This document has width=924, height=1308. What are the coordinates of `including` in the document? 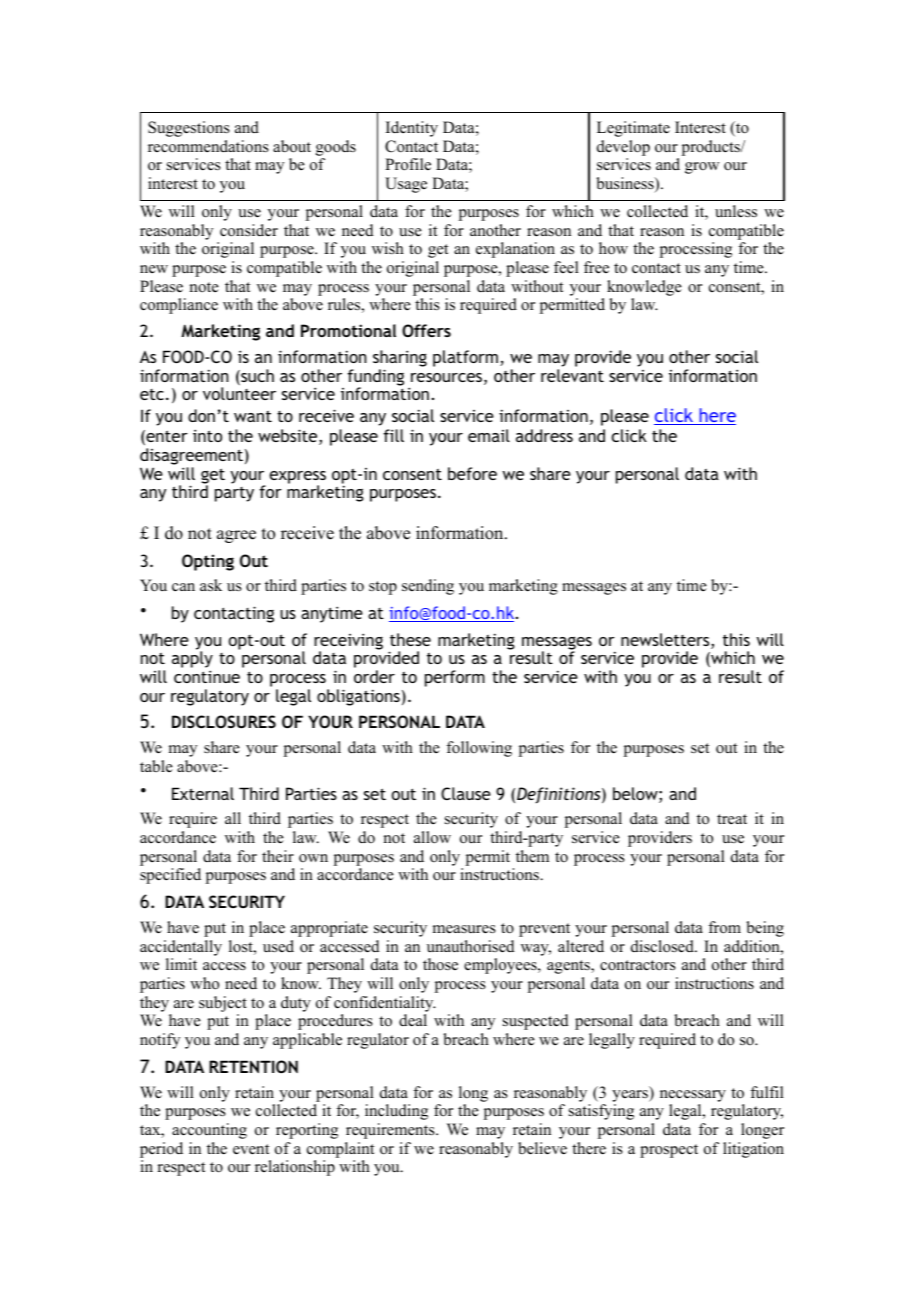 It's located at (396, 1112).
